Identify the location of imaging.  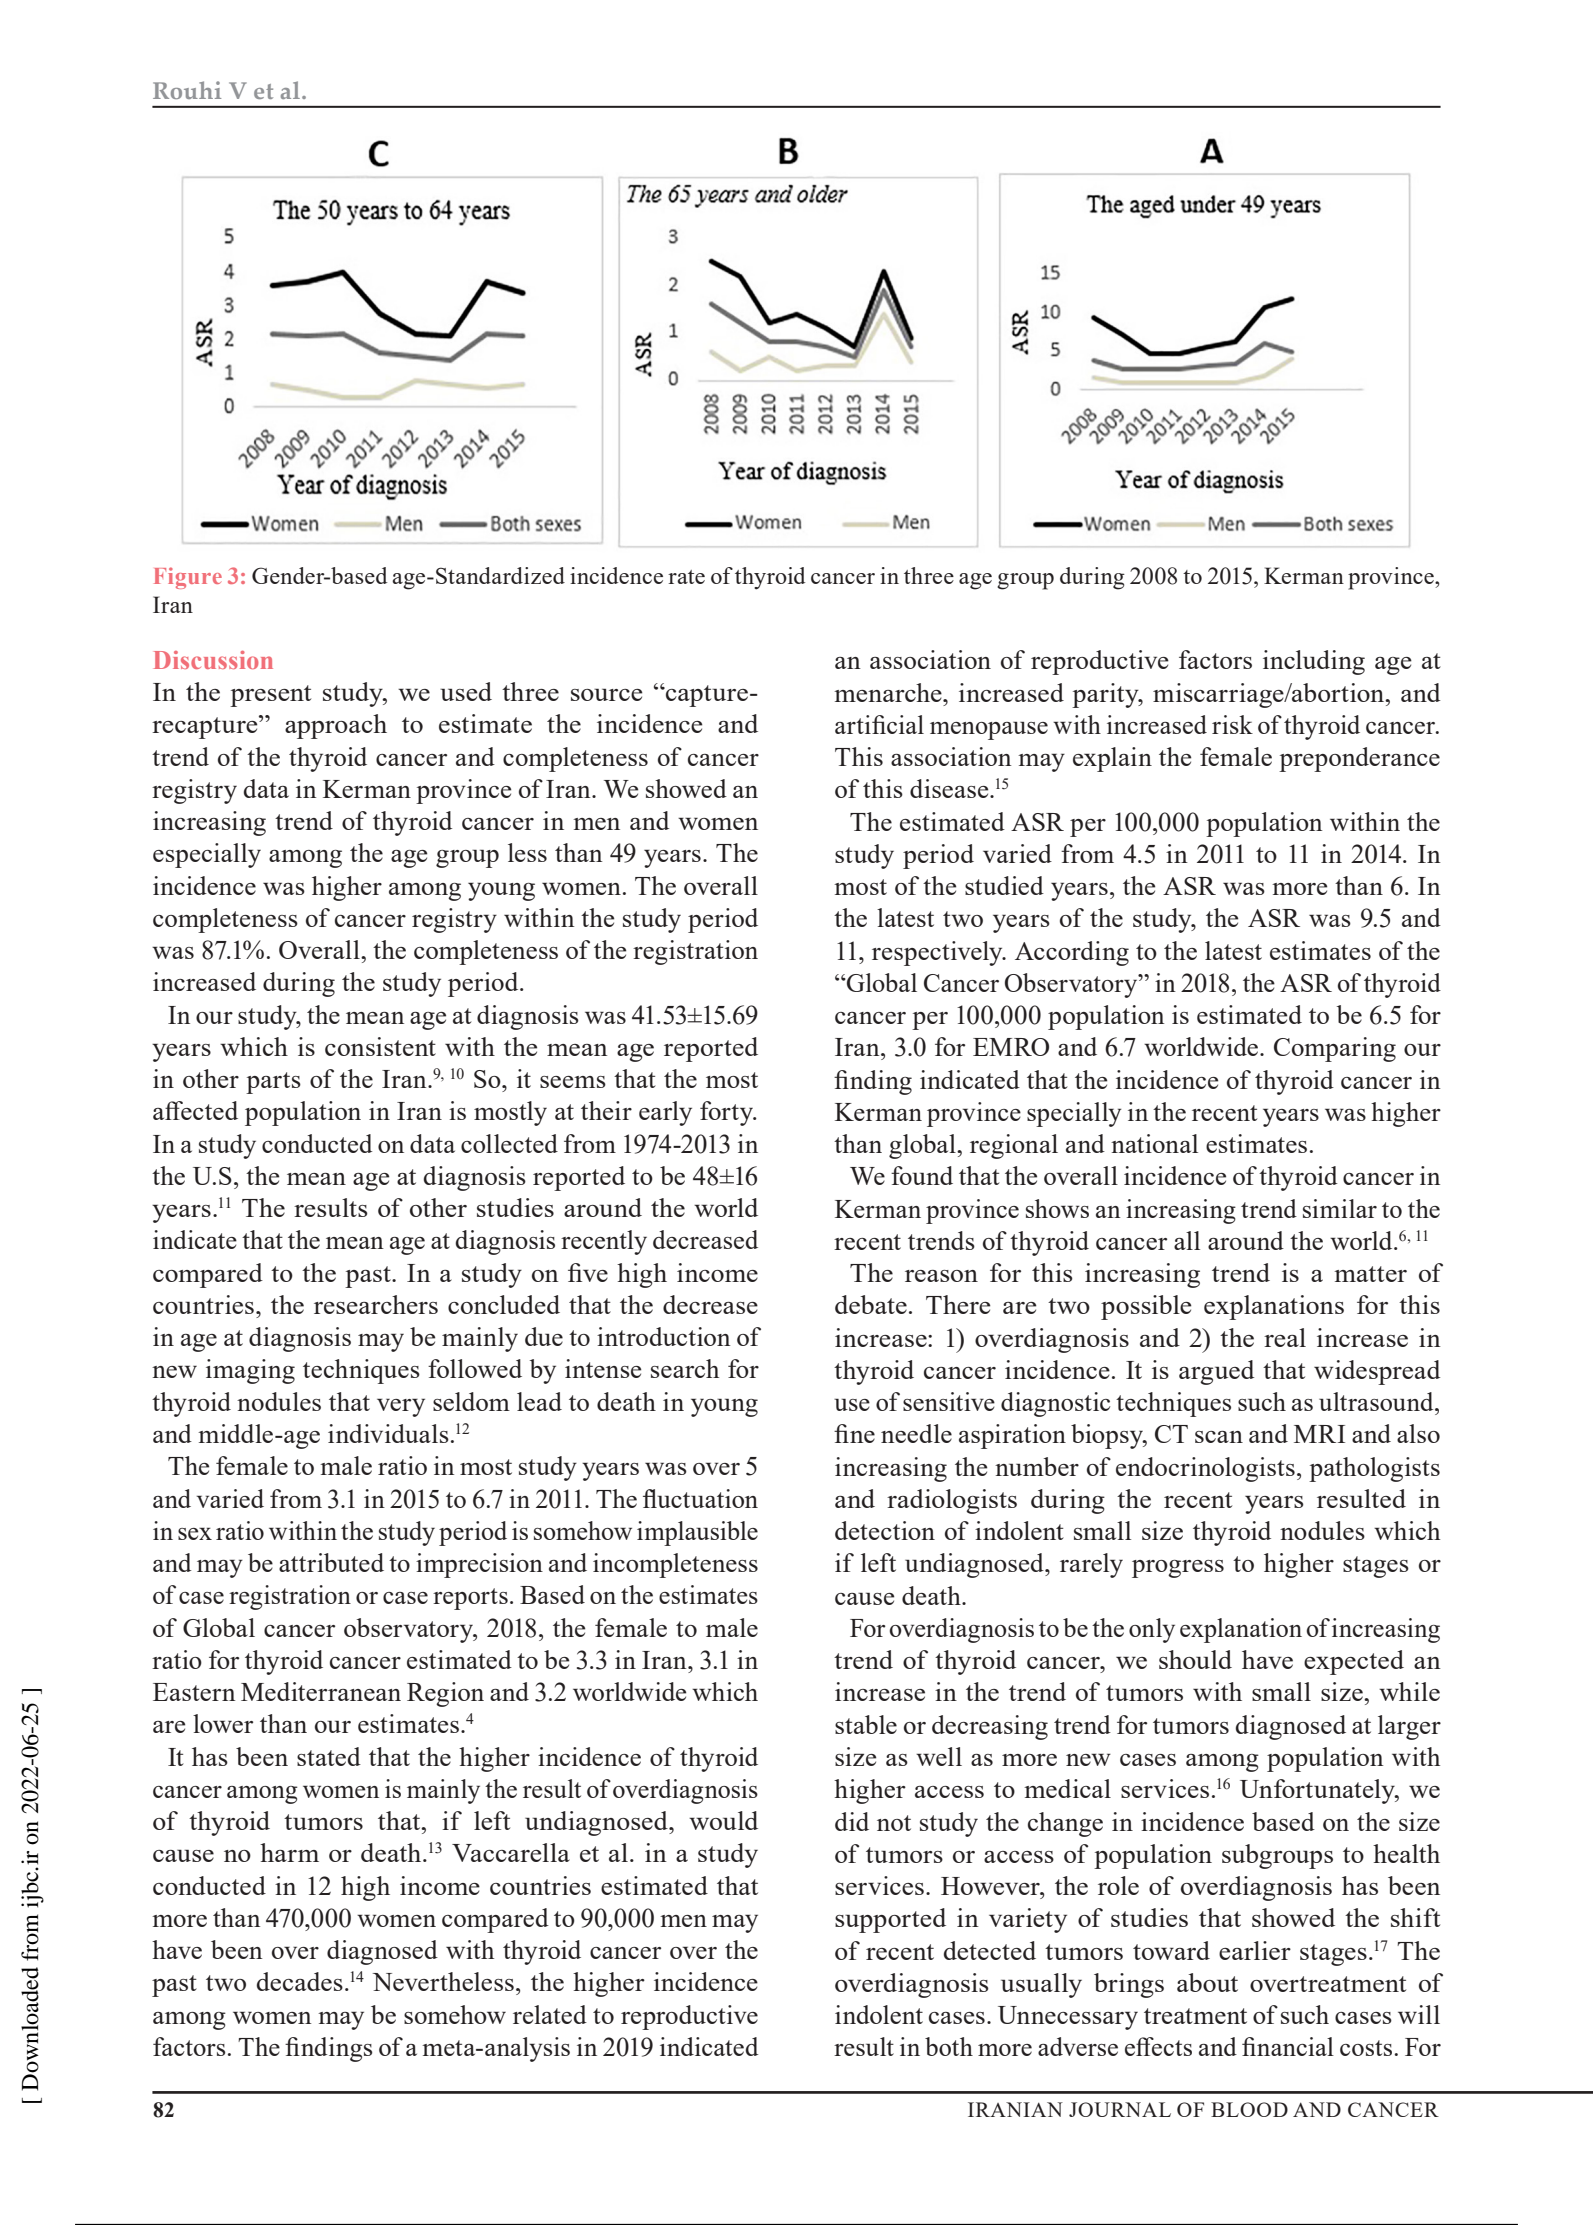
(250, 1371).
